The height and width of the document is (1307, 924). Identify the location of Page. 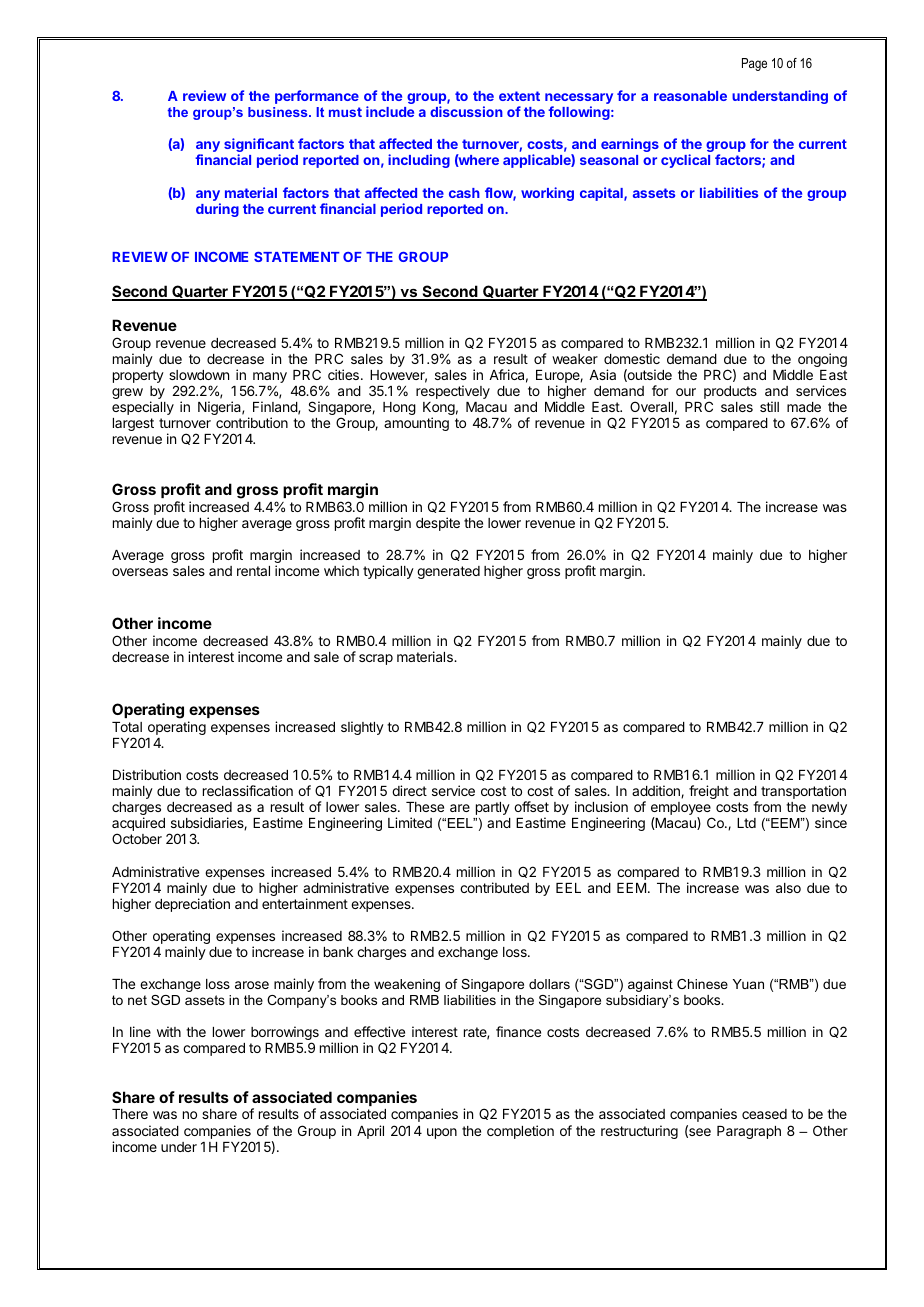
(754, 64).
